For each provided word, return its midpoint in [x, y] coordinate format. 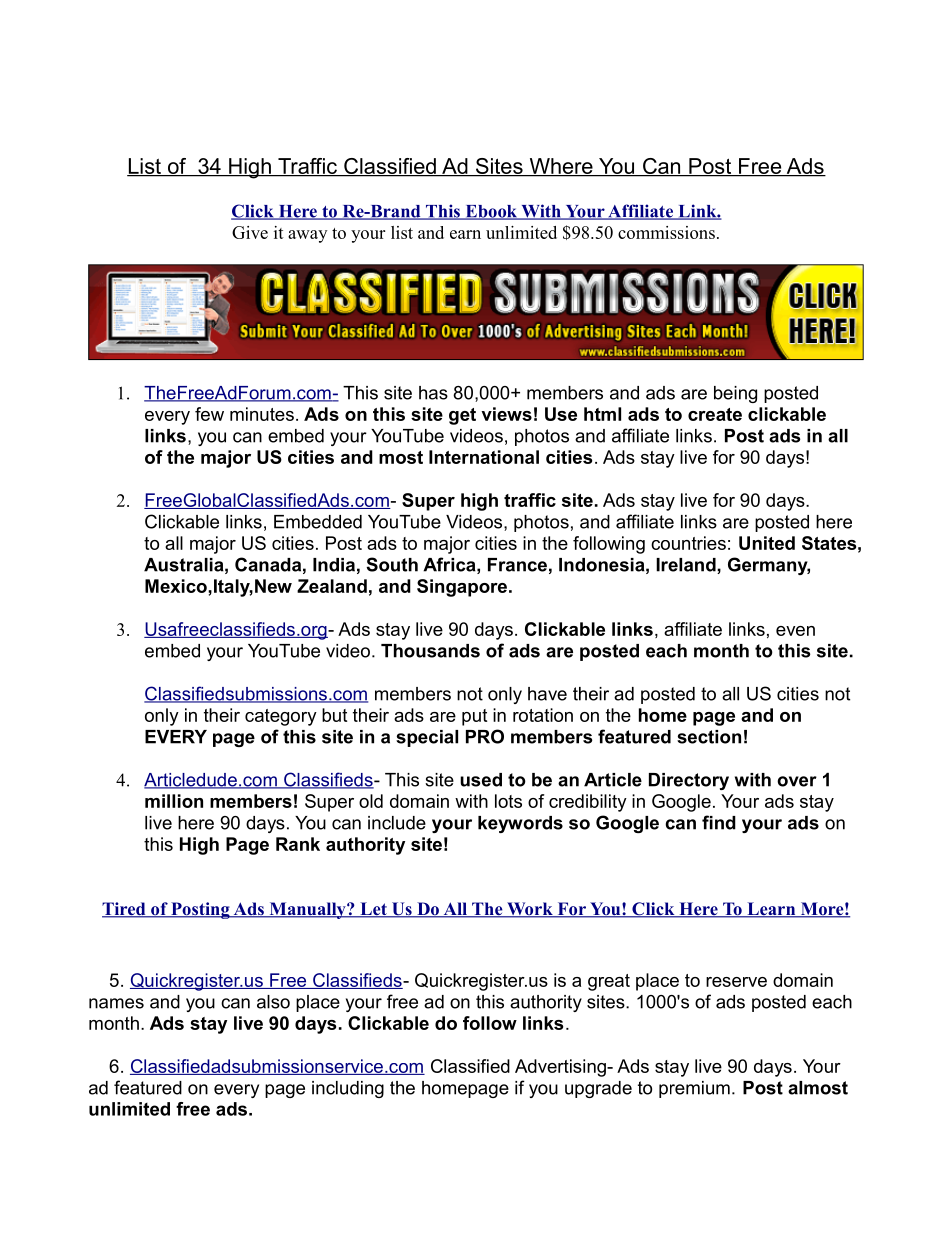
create [715, 414]
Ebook [491, 212]
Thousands [430, 651]
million [174, 801]
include [397, 823]
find [719, 822]
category [281, 717]
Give [250, 232]
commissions [666, 232]
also [273, 1002]
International [484, 457]
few [209, 414]
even [795, 631]
